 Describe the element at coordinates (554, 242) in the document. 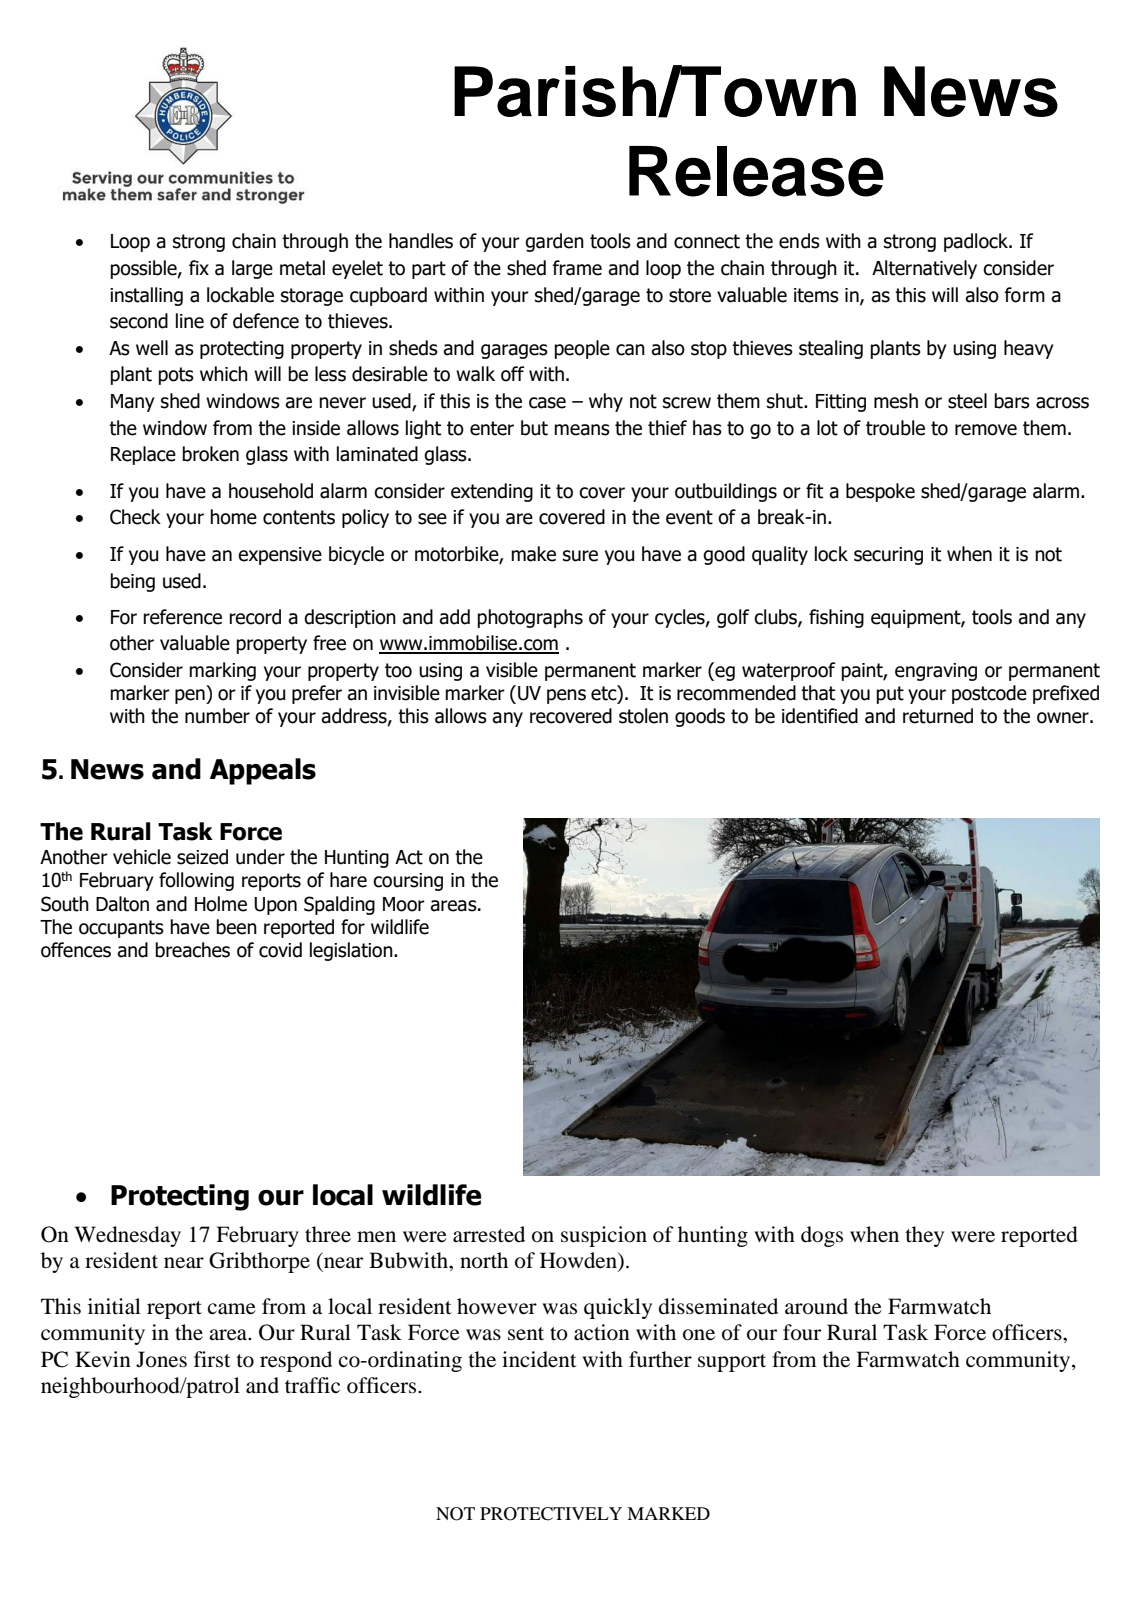

I see `garden` at that location.
